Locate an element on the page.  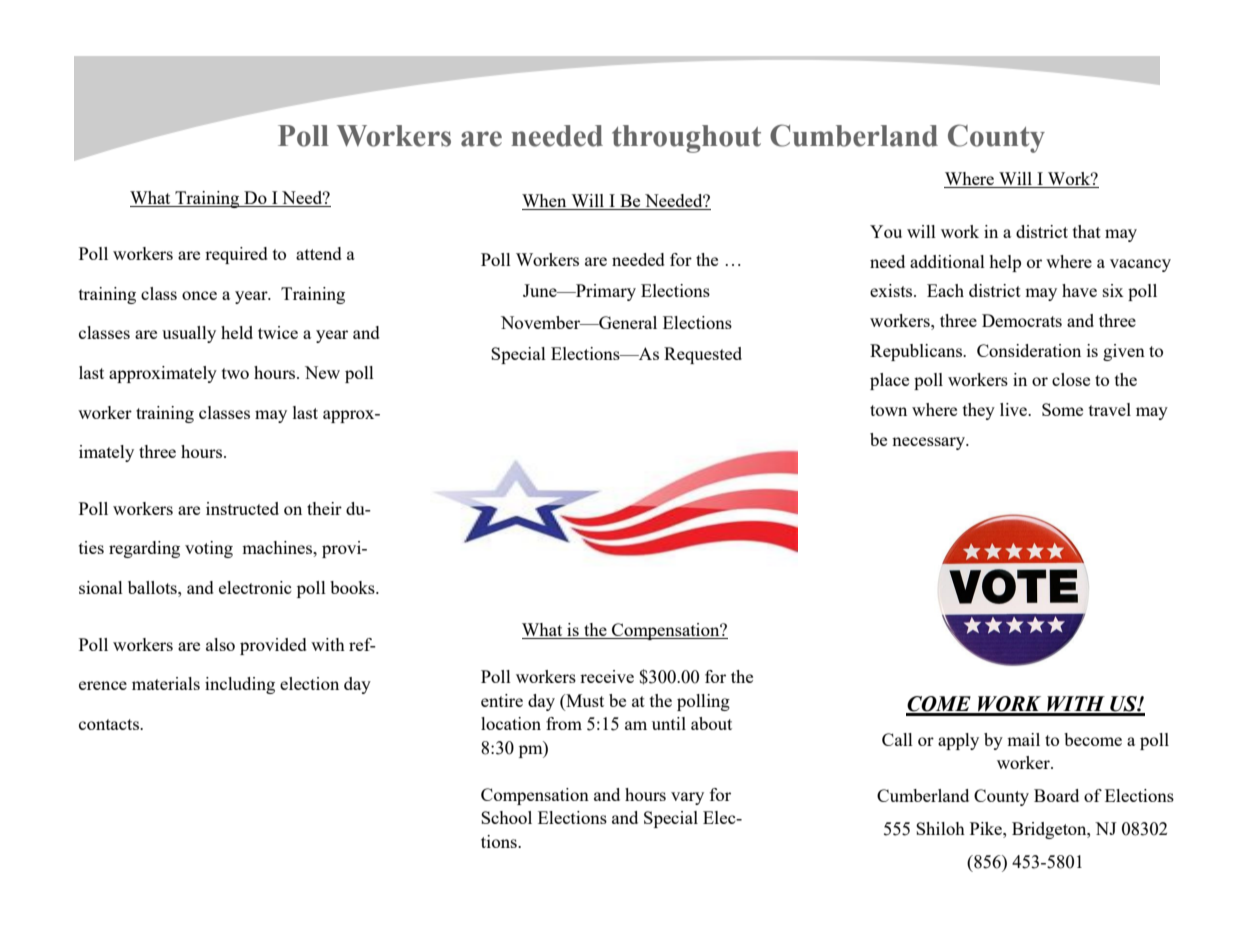
receive is located at coordinates (607, 676).
